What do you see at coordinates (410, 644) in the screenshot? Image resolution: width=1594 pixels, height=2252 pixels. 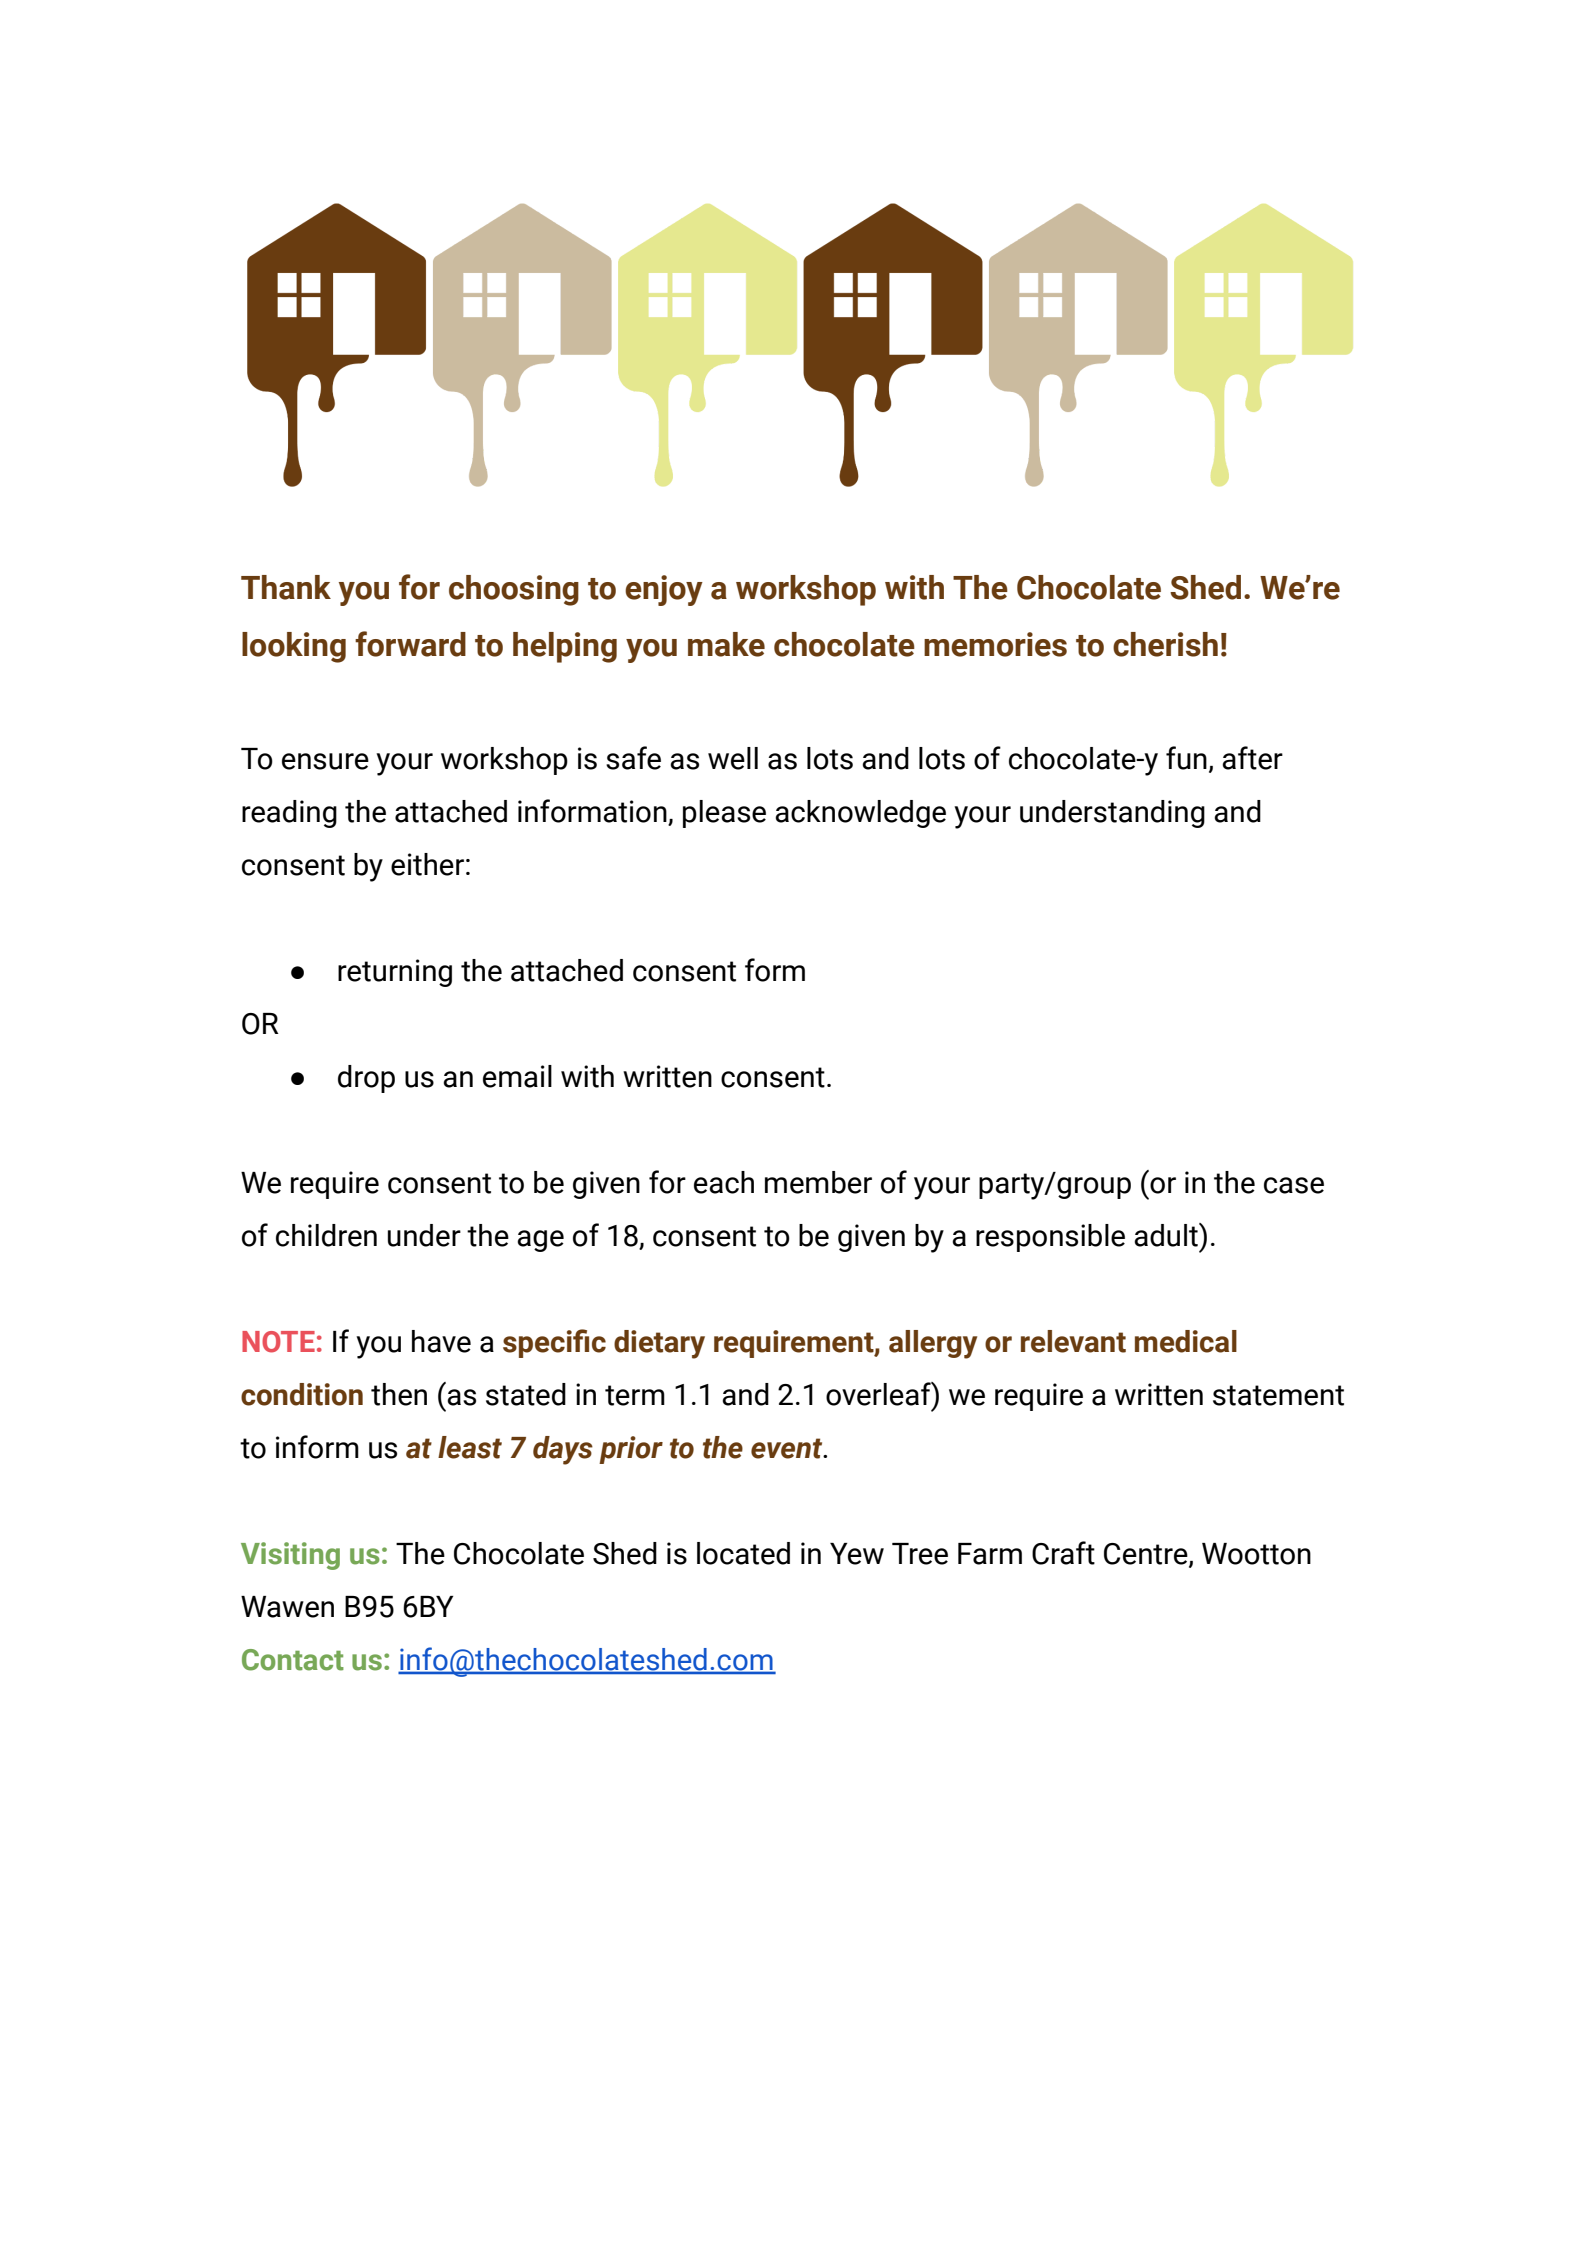 I see `forward` at bounding box center [410, 644].
